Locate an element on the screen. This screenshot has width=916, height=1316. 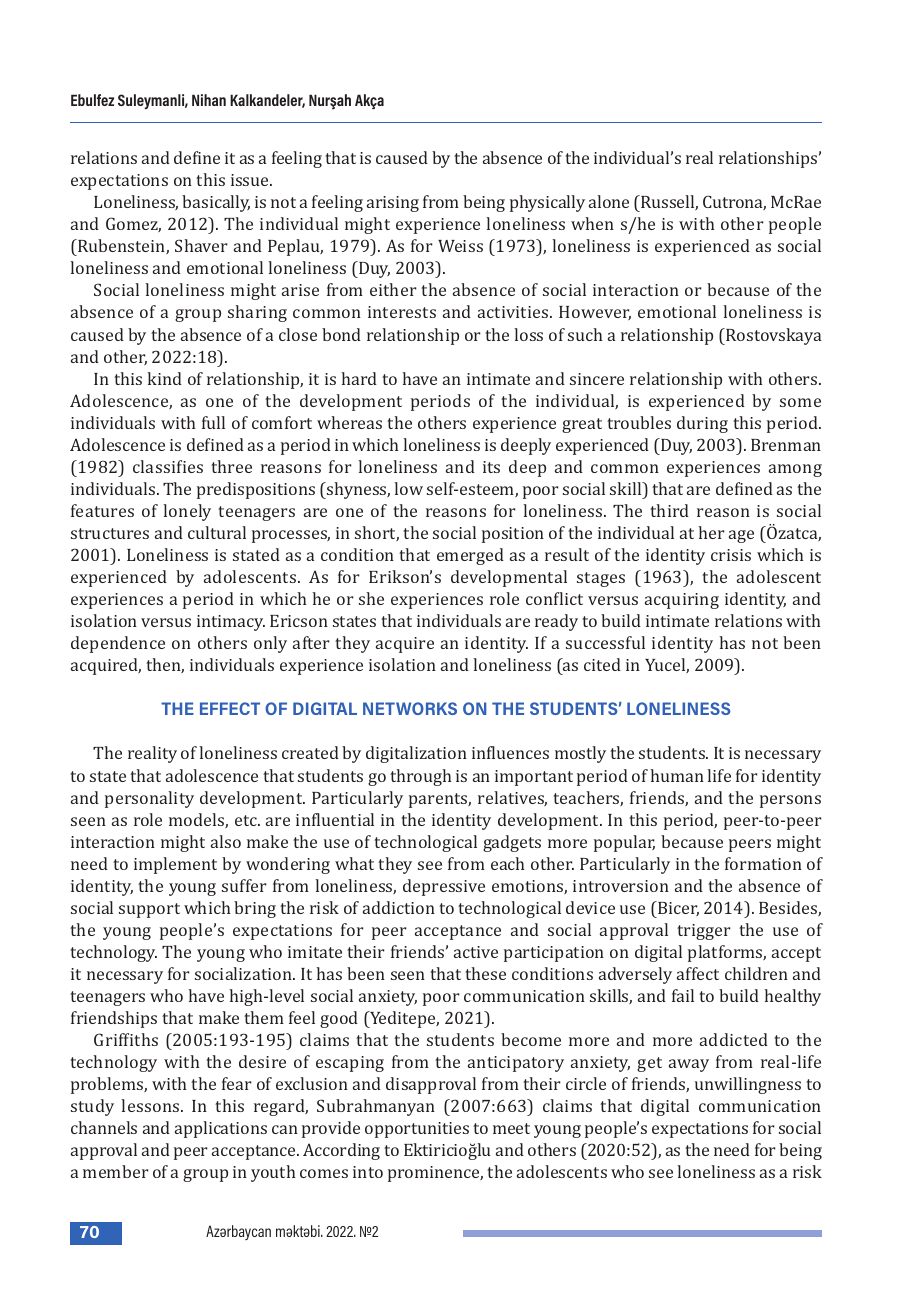
intimacy is located at coordinates (231, 623).
